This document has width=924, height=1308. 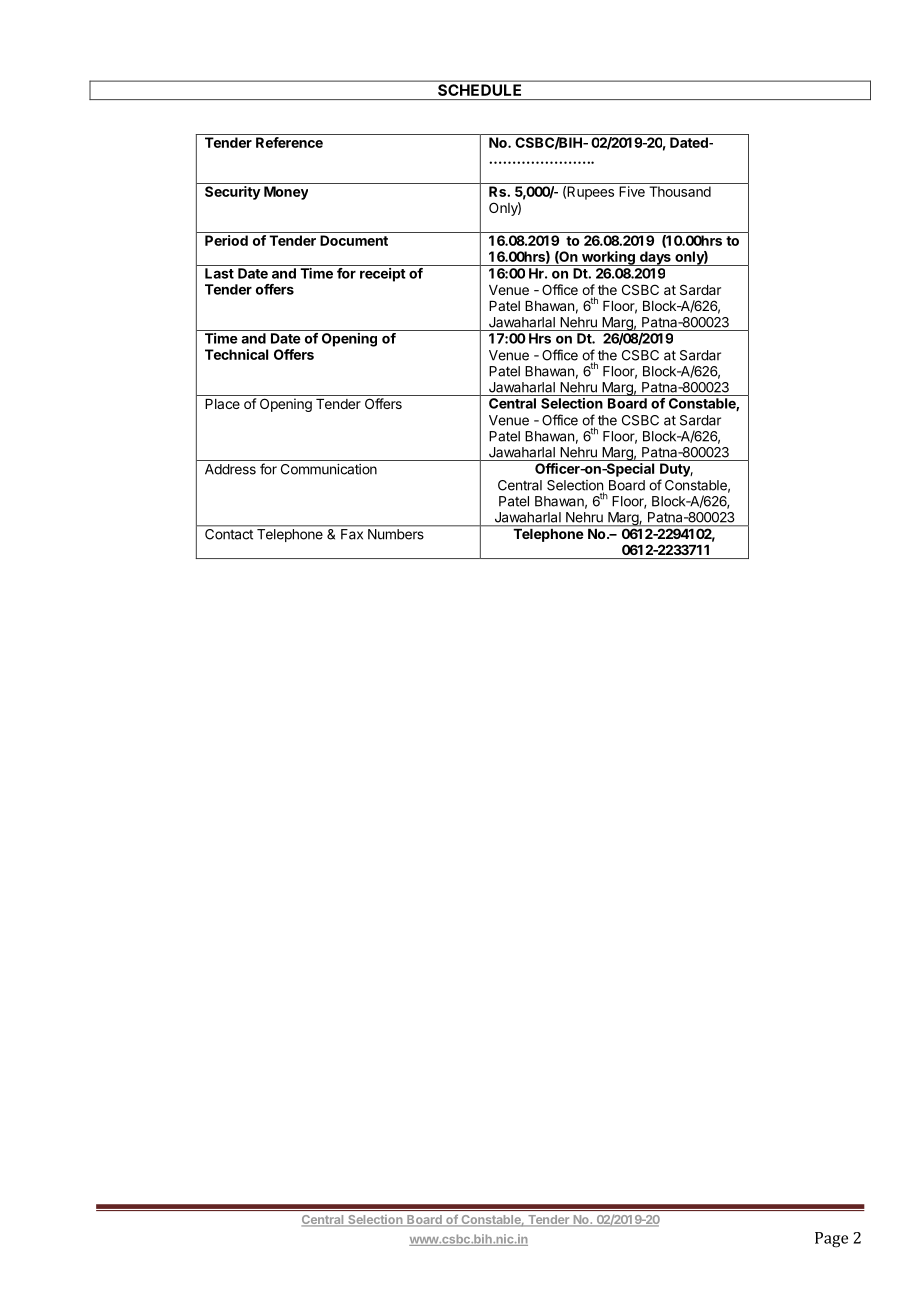 I want to click on Page, so click(x=831, y=1240).
